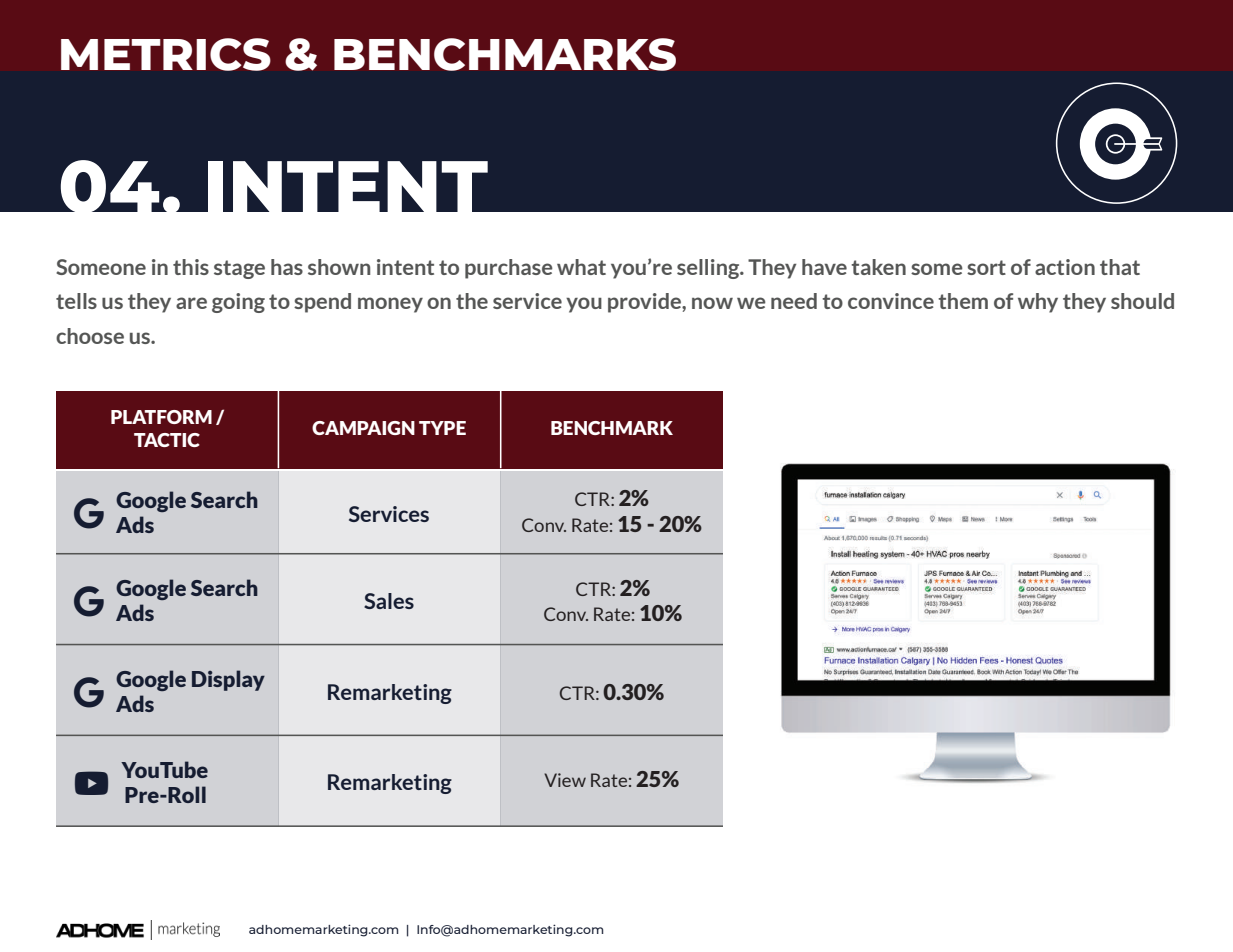 The image size is (1233, 952). I want to click on Display, so click(228, 680).
